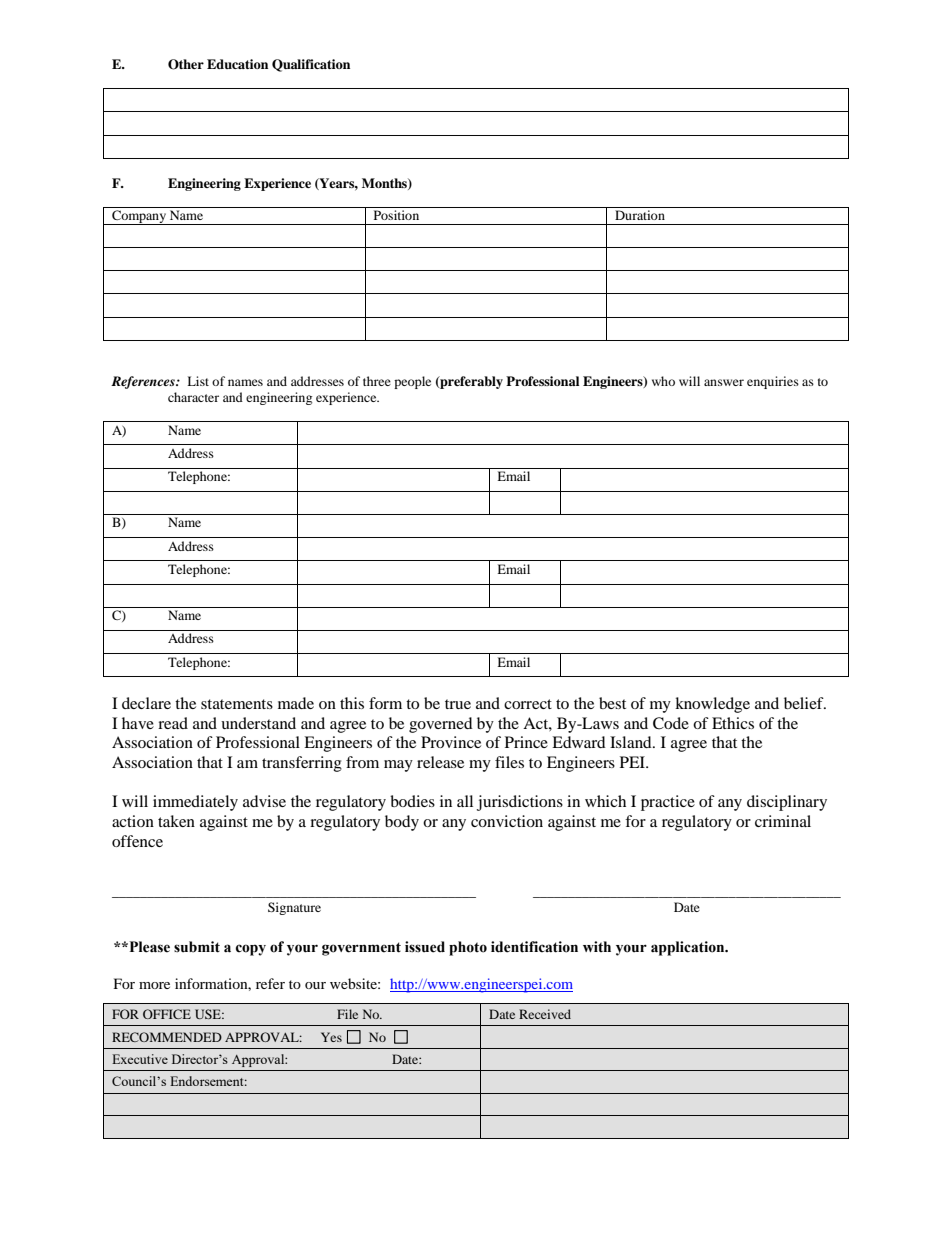 Image resolution: width=952 pixels, height=1233 pixels. Describe the element at coordinates (237, 64) in the document. I see `Education` at that location.
